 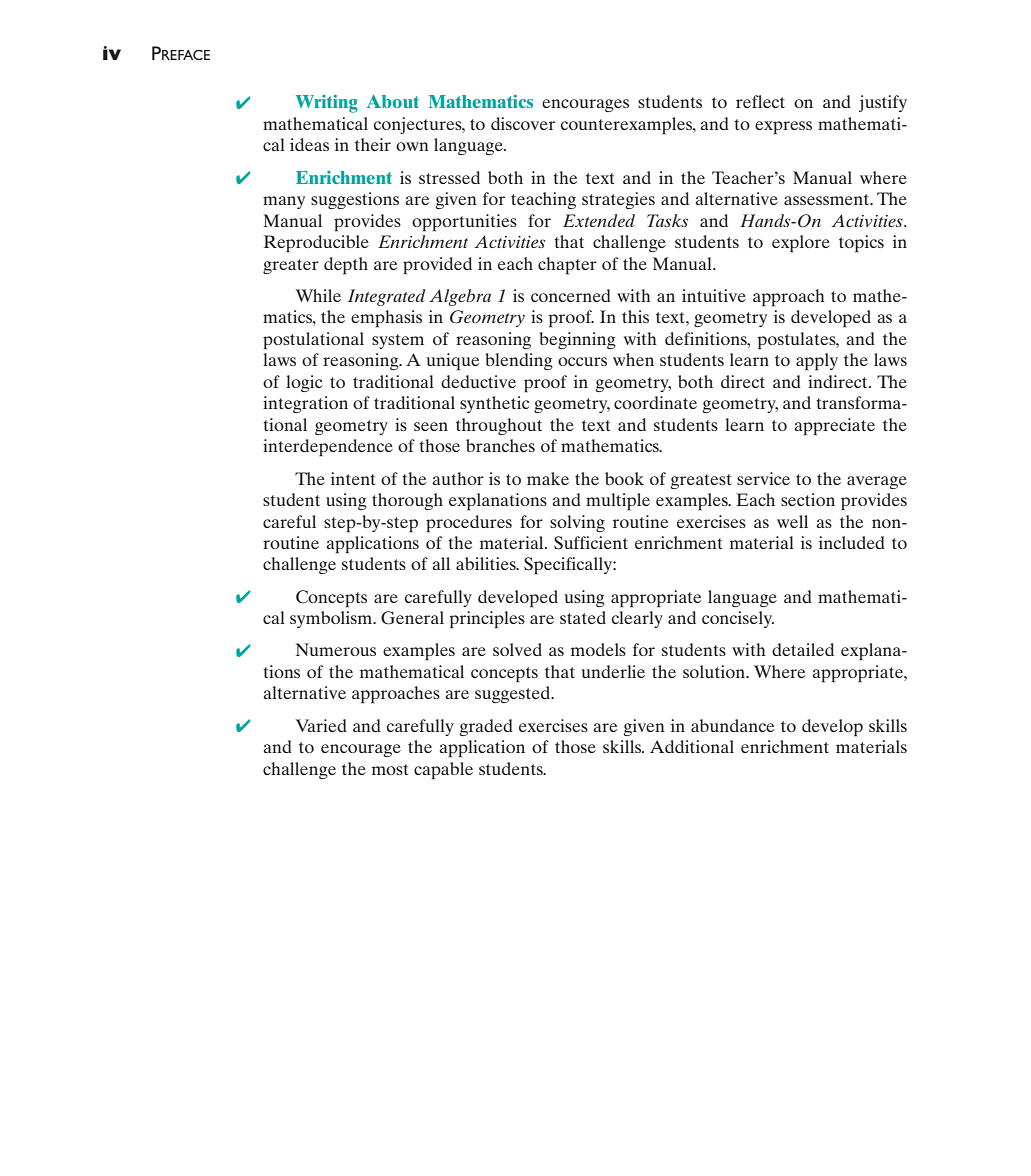 I want to click on appreciate, so click(x=834, y=427).
